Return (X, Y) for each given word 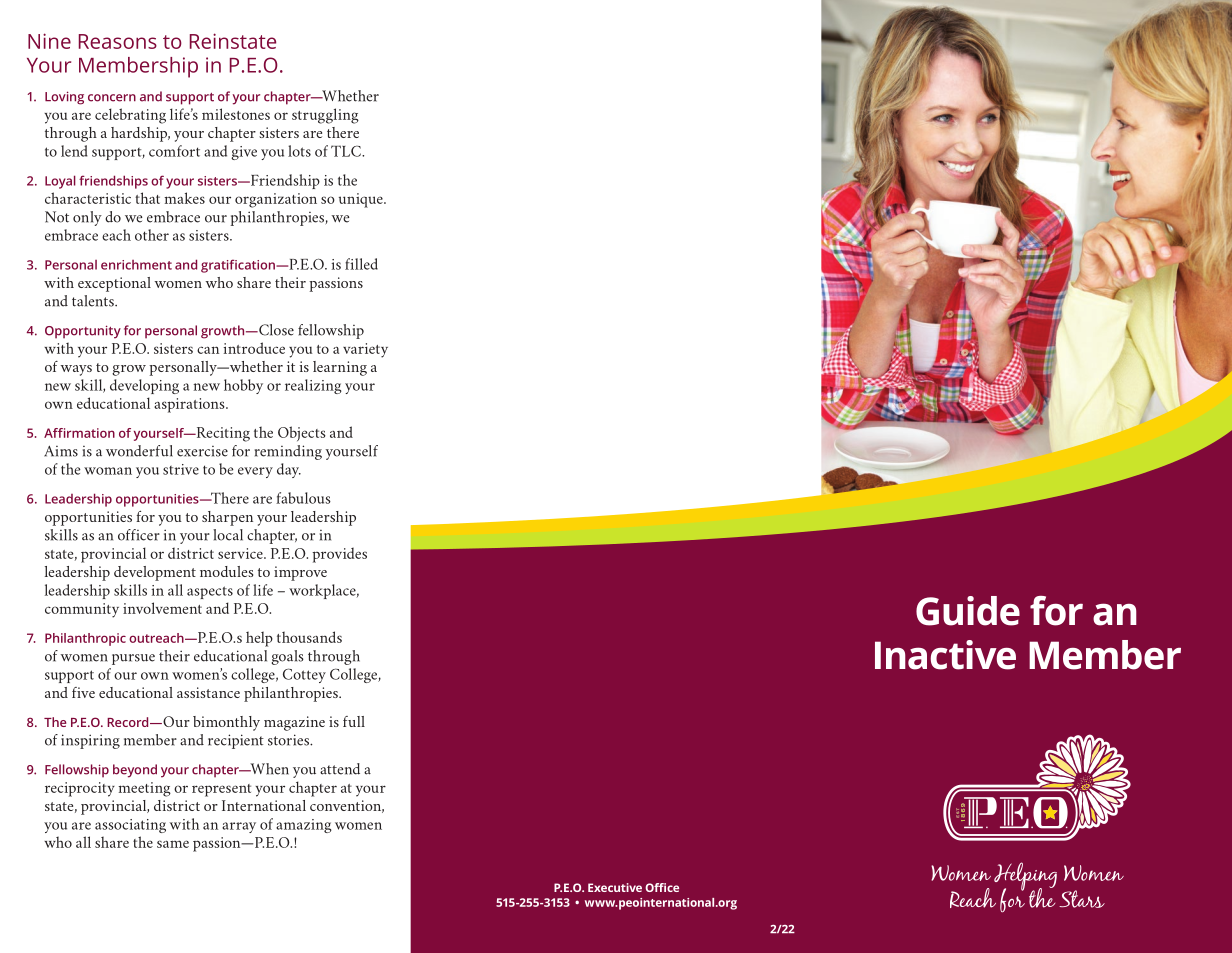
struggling (325, 116)
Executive (615, 887)
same (173, 844)
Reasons (118, 41)
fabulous (303, 498)
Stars (1082, 899)
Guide (968, 611)
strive (181, 469)
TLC (347, 151)
